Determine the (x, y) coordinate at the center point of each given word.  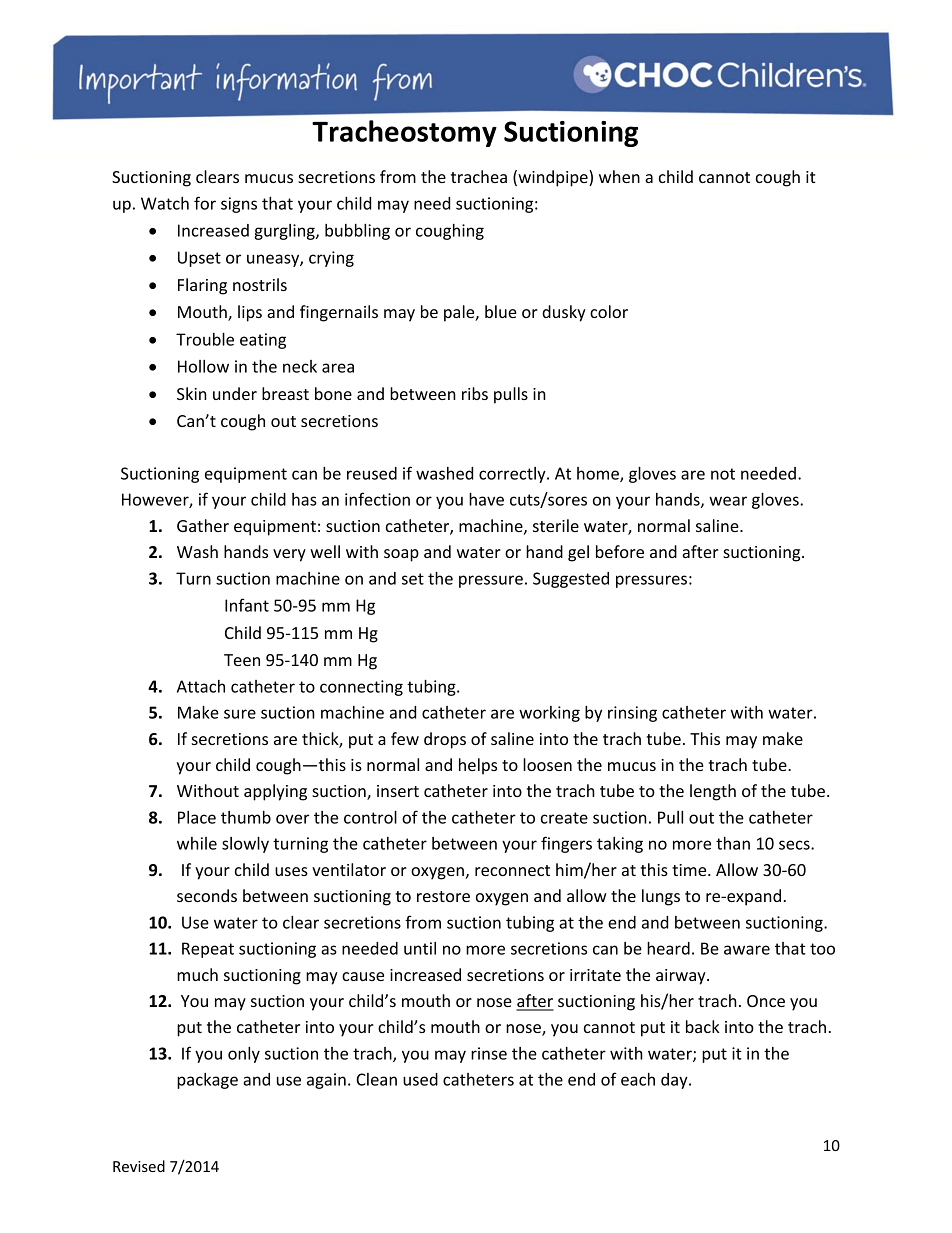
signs (239, 205)
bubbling (357, 232)
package (207, 1081)
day (675, 1081)
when (619, 176)
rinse (489, 1053)
